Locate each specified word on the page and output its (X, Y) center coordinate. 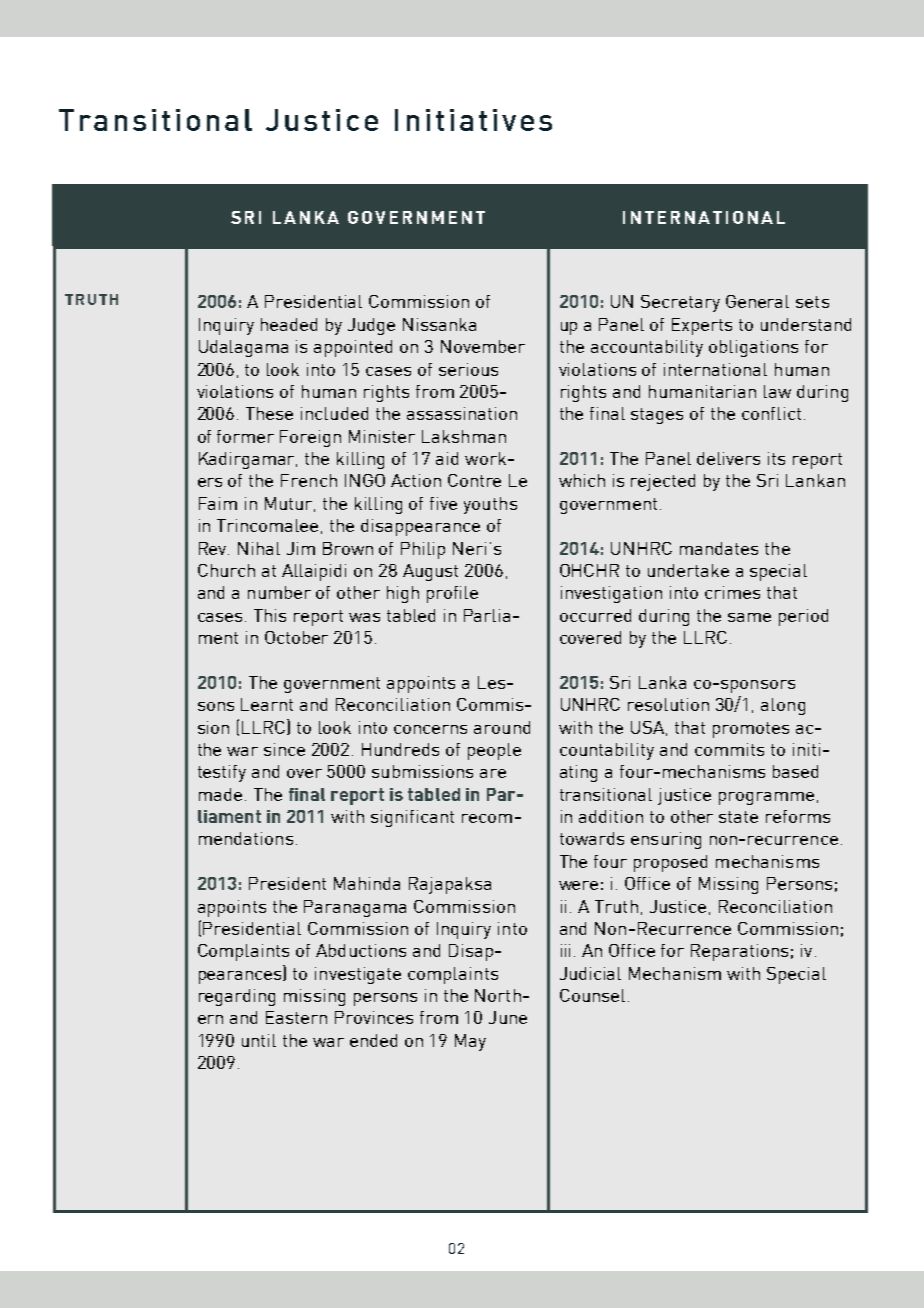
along (783, 706)
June (508, 1017)
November (483, 346)
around (502, 727)
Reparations (739, 952)
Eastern (296, 1017)
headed (289, 324)
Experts (702, 326)
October (296, 637)
